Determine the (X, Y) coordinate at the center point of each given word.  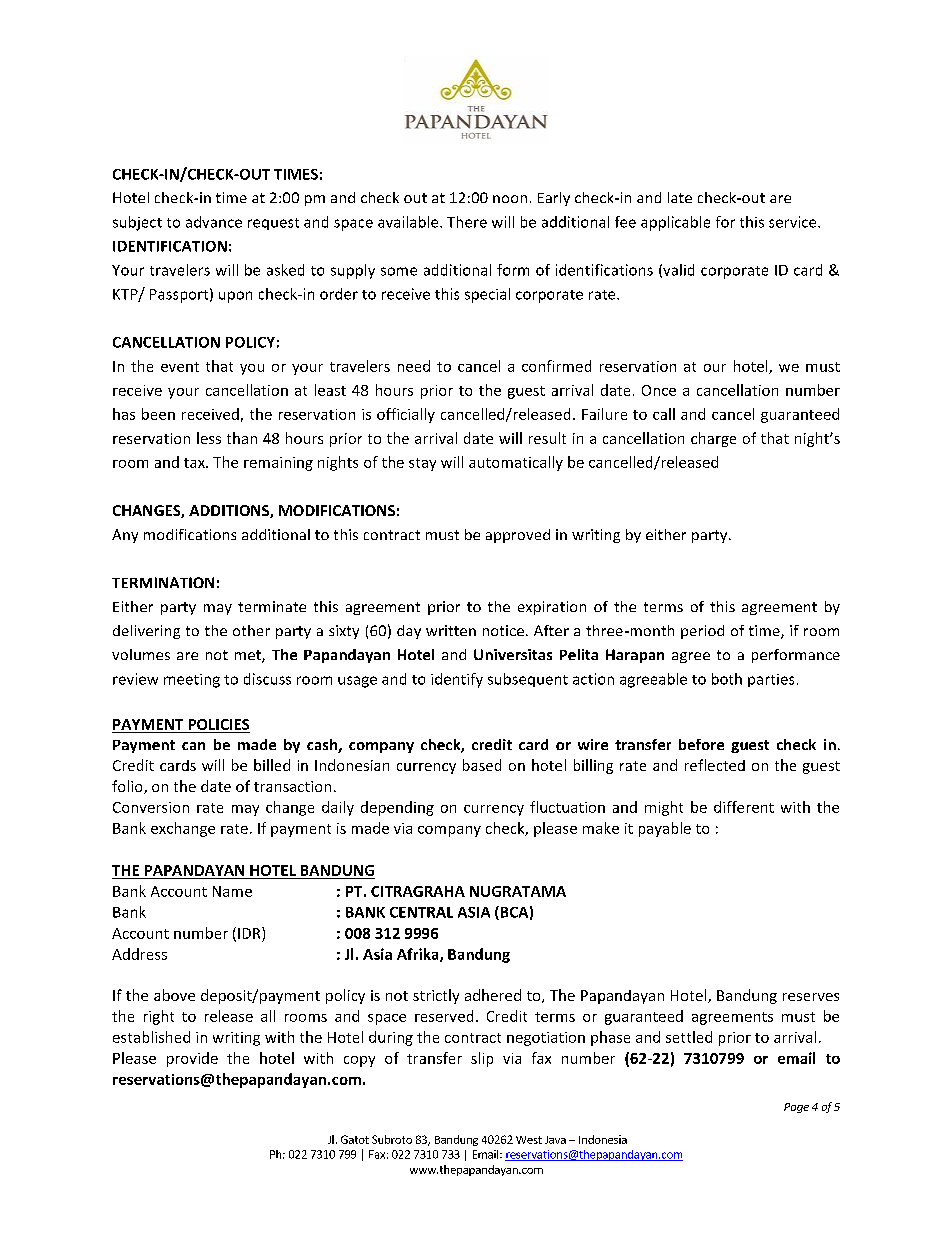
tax (195, 463)
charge (713, 439)
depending (397, 808)
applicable (675, 223)
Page (796, 1108)
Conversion (151, 807)
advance (214, 222)
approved (518, 536)
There (467, 222)
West (529, 1140)
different (744, 807)
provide (192, 1059)
